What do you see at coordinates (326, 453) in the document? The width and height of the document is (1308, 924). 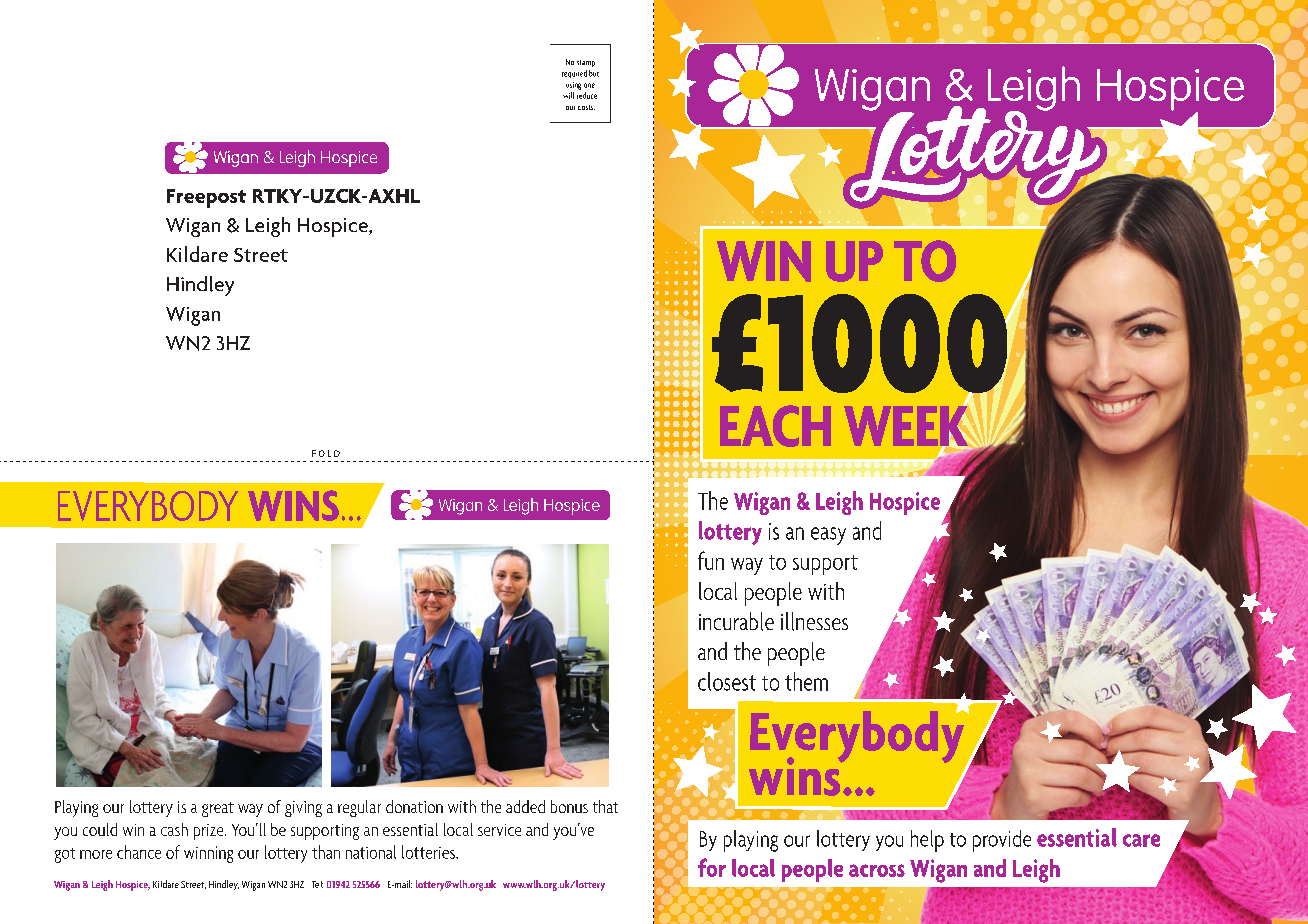 I see `FOLD` at bounding box center [326, 453].
